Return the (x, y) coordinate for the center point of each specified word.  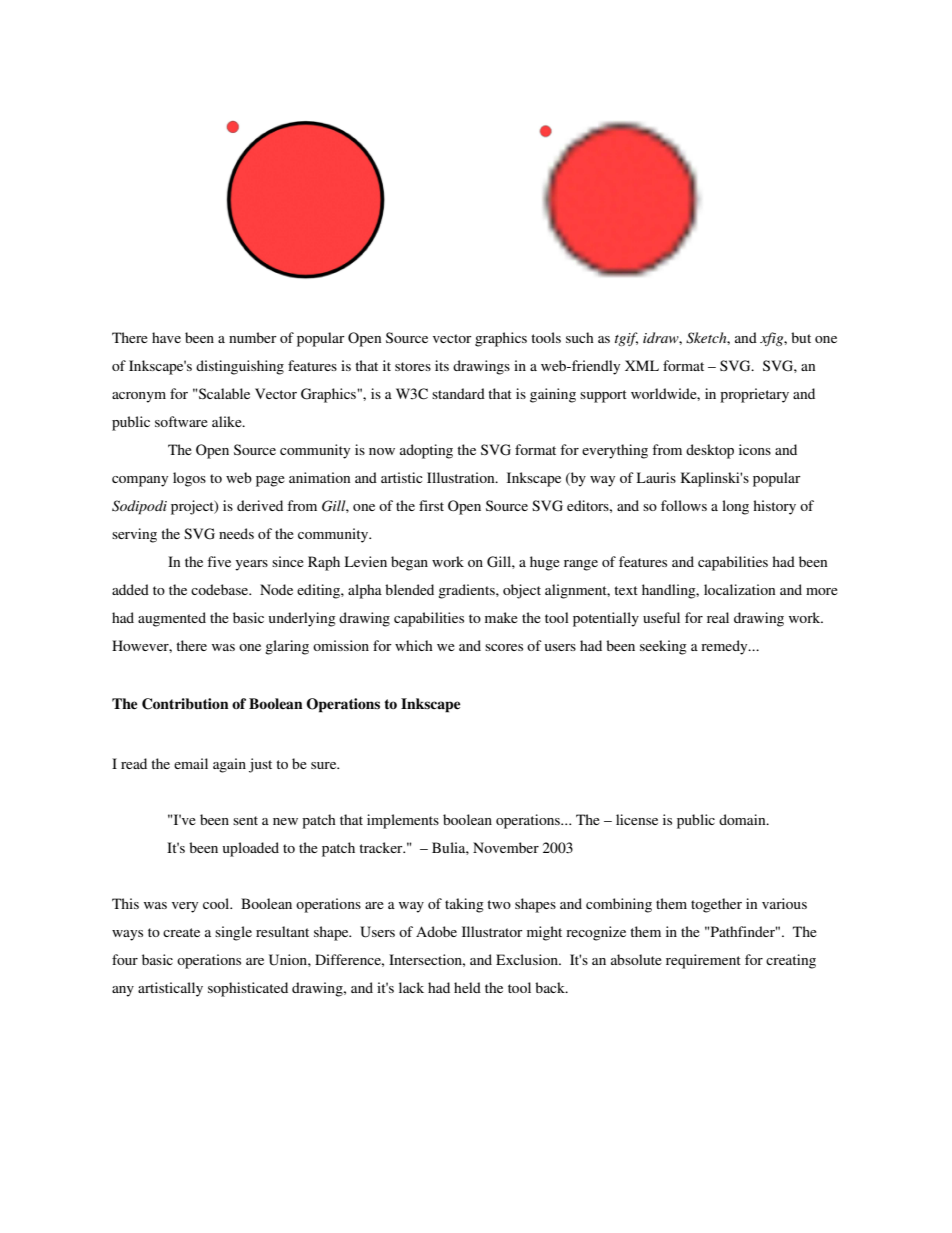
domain (743, 819)
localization (740, 589)
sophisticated (248, 989)
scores (504, 647)
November (506, 847)
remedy (725, 647)
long (735, 507)
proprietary (754, 395)
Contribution (185, 704)
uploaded (251, 849)
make (501, 617)
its (442, 365)
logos (189, 479)
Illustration (462, 477)
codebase (221, 589)
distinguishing (240, 367)
